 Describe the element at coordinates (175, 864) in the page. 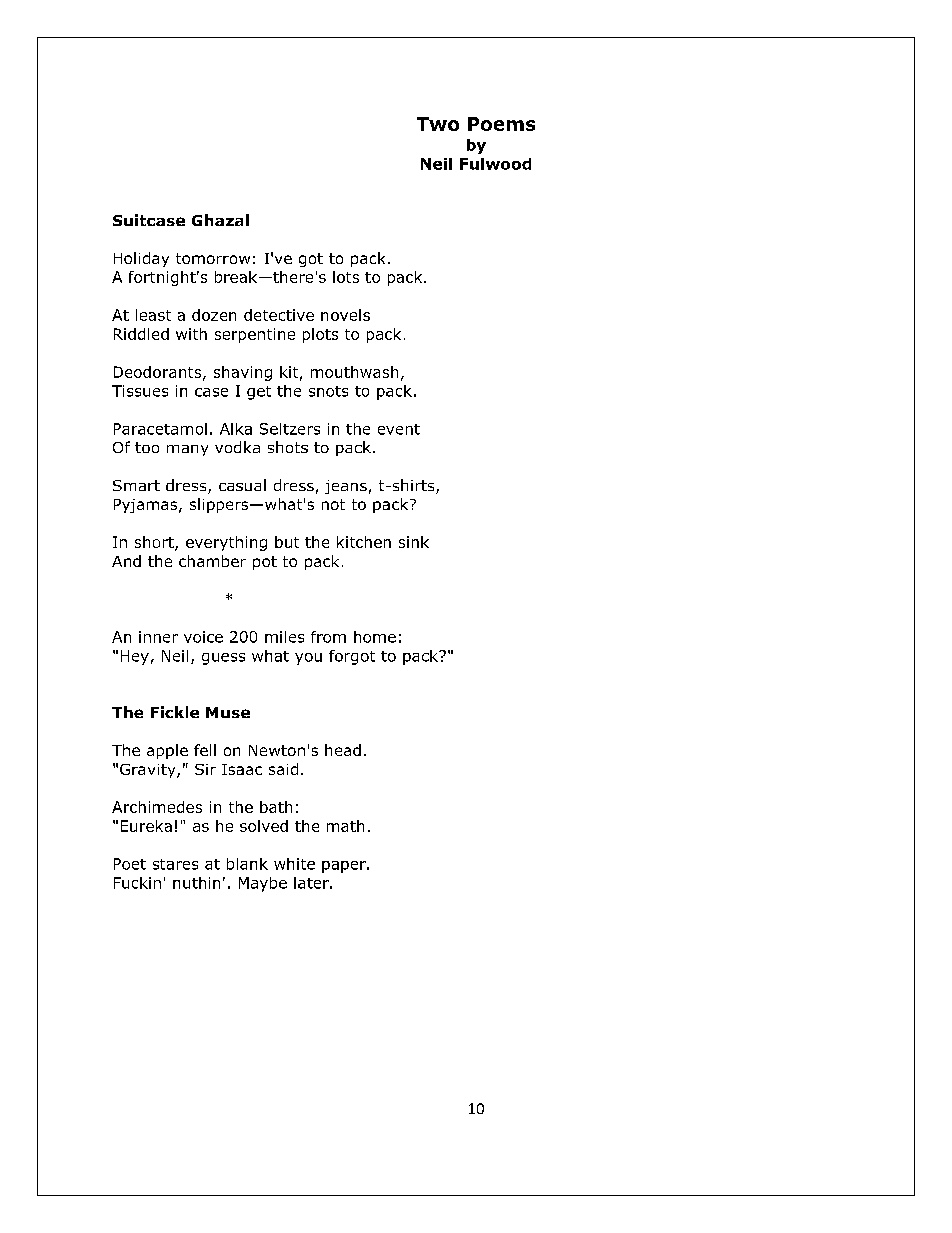

I see `stares` at that location.
